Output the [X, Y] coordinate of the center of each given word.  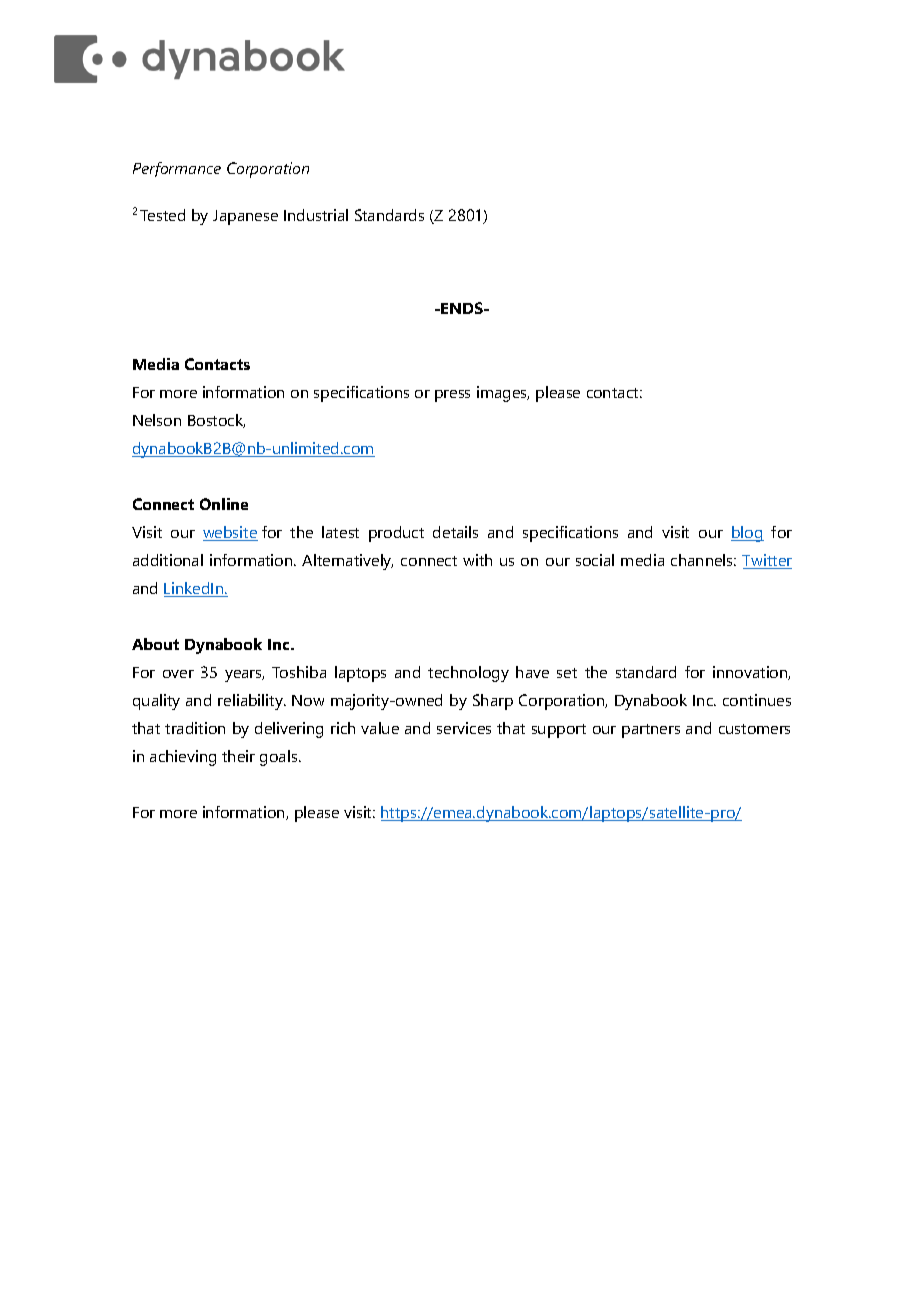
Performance [177, 169]
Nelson [157, 420]
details [455, 532]
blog [747, 534]
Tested [162, 215]
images [503, 394]
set [567, 673]
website [230, 533]
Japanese [245, 217]
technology [468, 674]
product [396, 534]
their [238, 756]
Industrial [316, 215]
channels [703, 560]
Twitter [767, 561]
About [155, 644]
